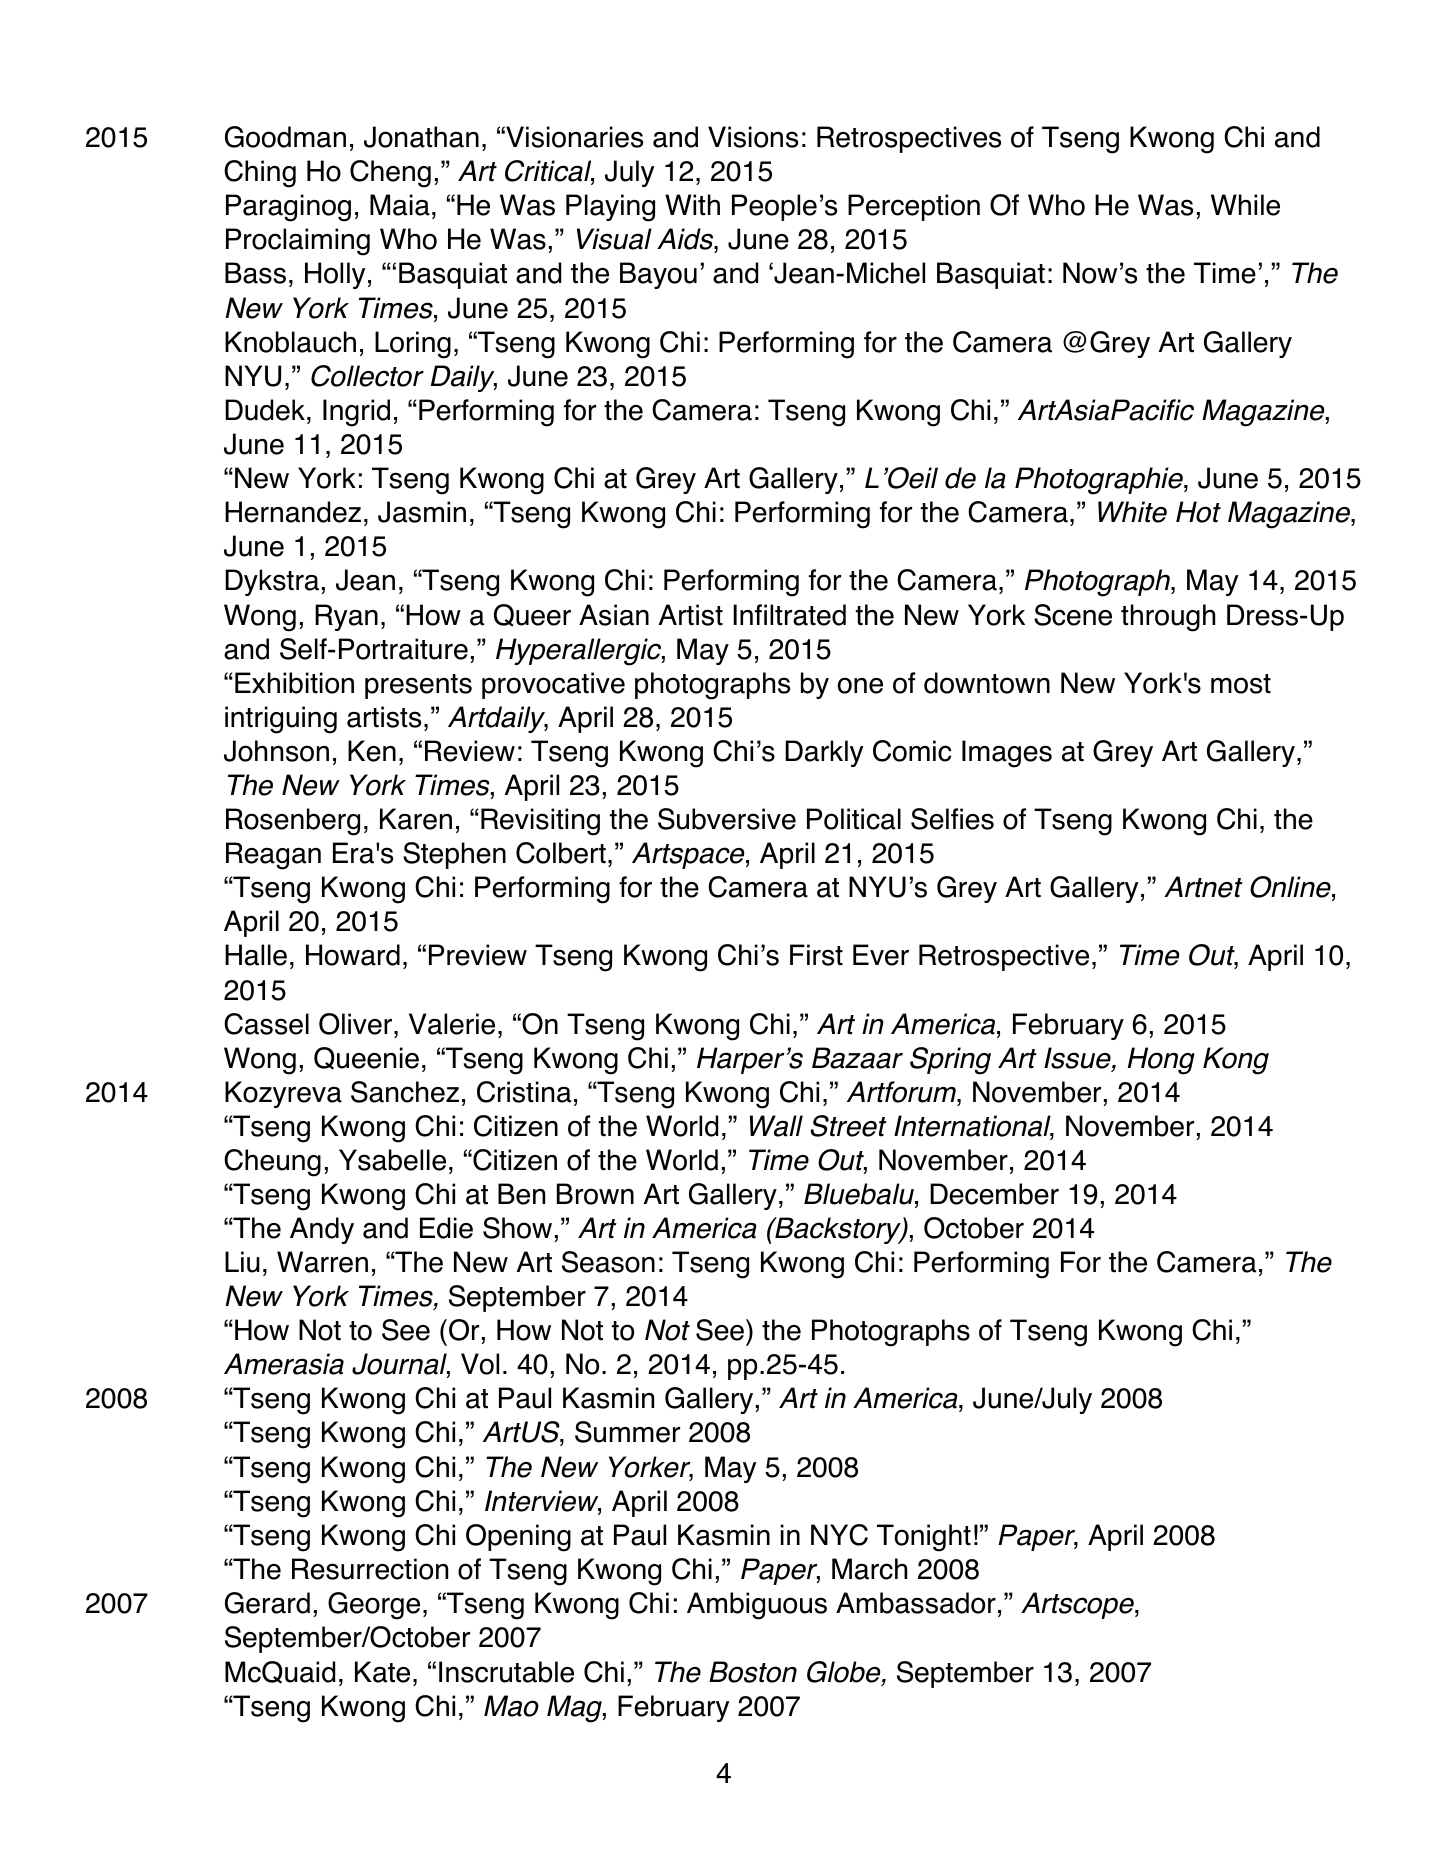 The width and height of the page is (1448, 1874). Describe the element at coordinates (390, 174) in the page. I see `Cheng` at that location.
